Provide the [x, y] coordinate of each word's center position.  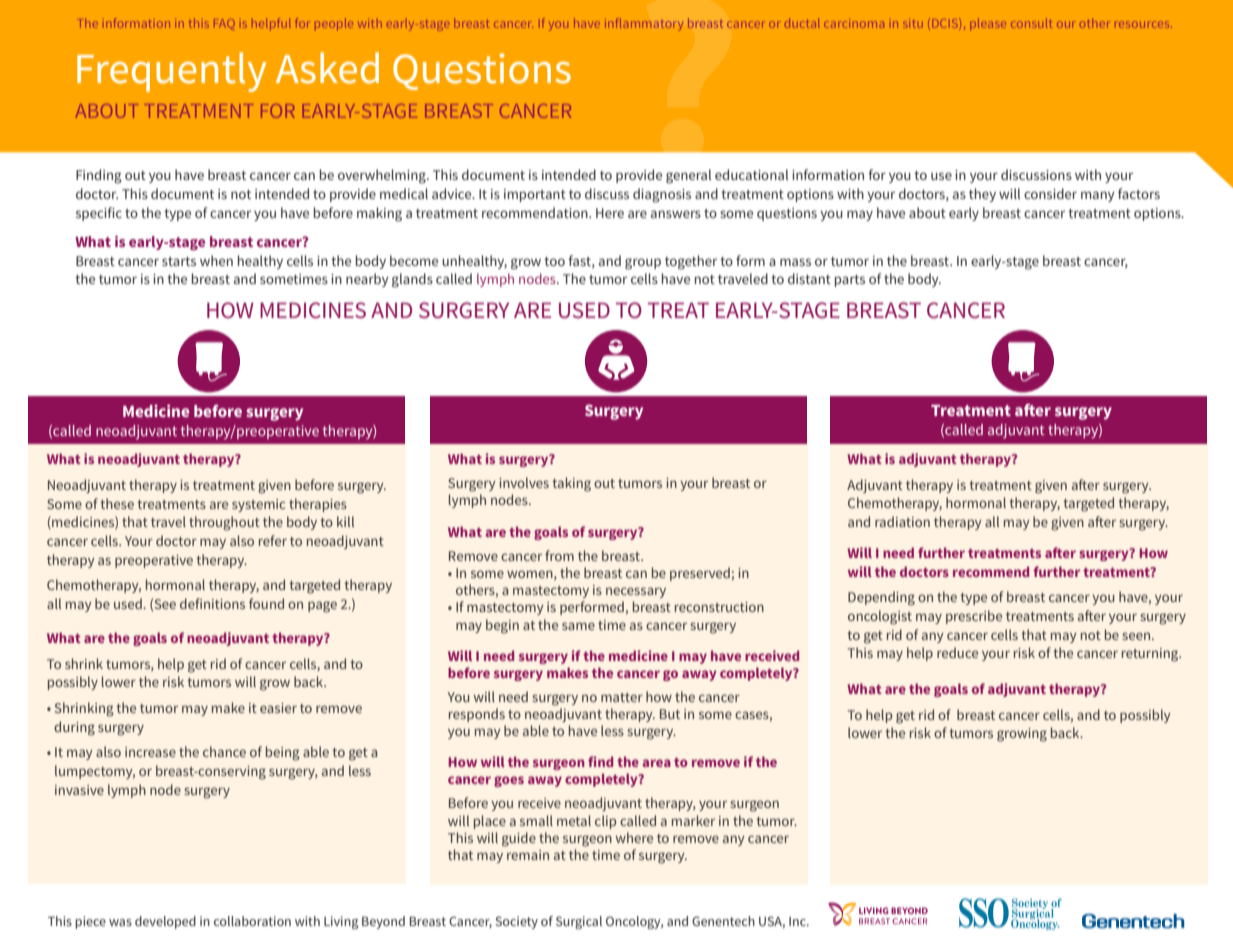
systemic [258, 505]
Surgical [579, 922]
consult [1031, 24]
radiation [902, 521]
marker [693, 820]
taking [571, 484]
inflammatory [646, 23]
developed [165, 922]
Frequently [171, 72]
